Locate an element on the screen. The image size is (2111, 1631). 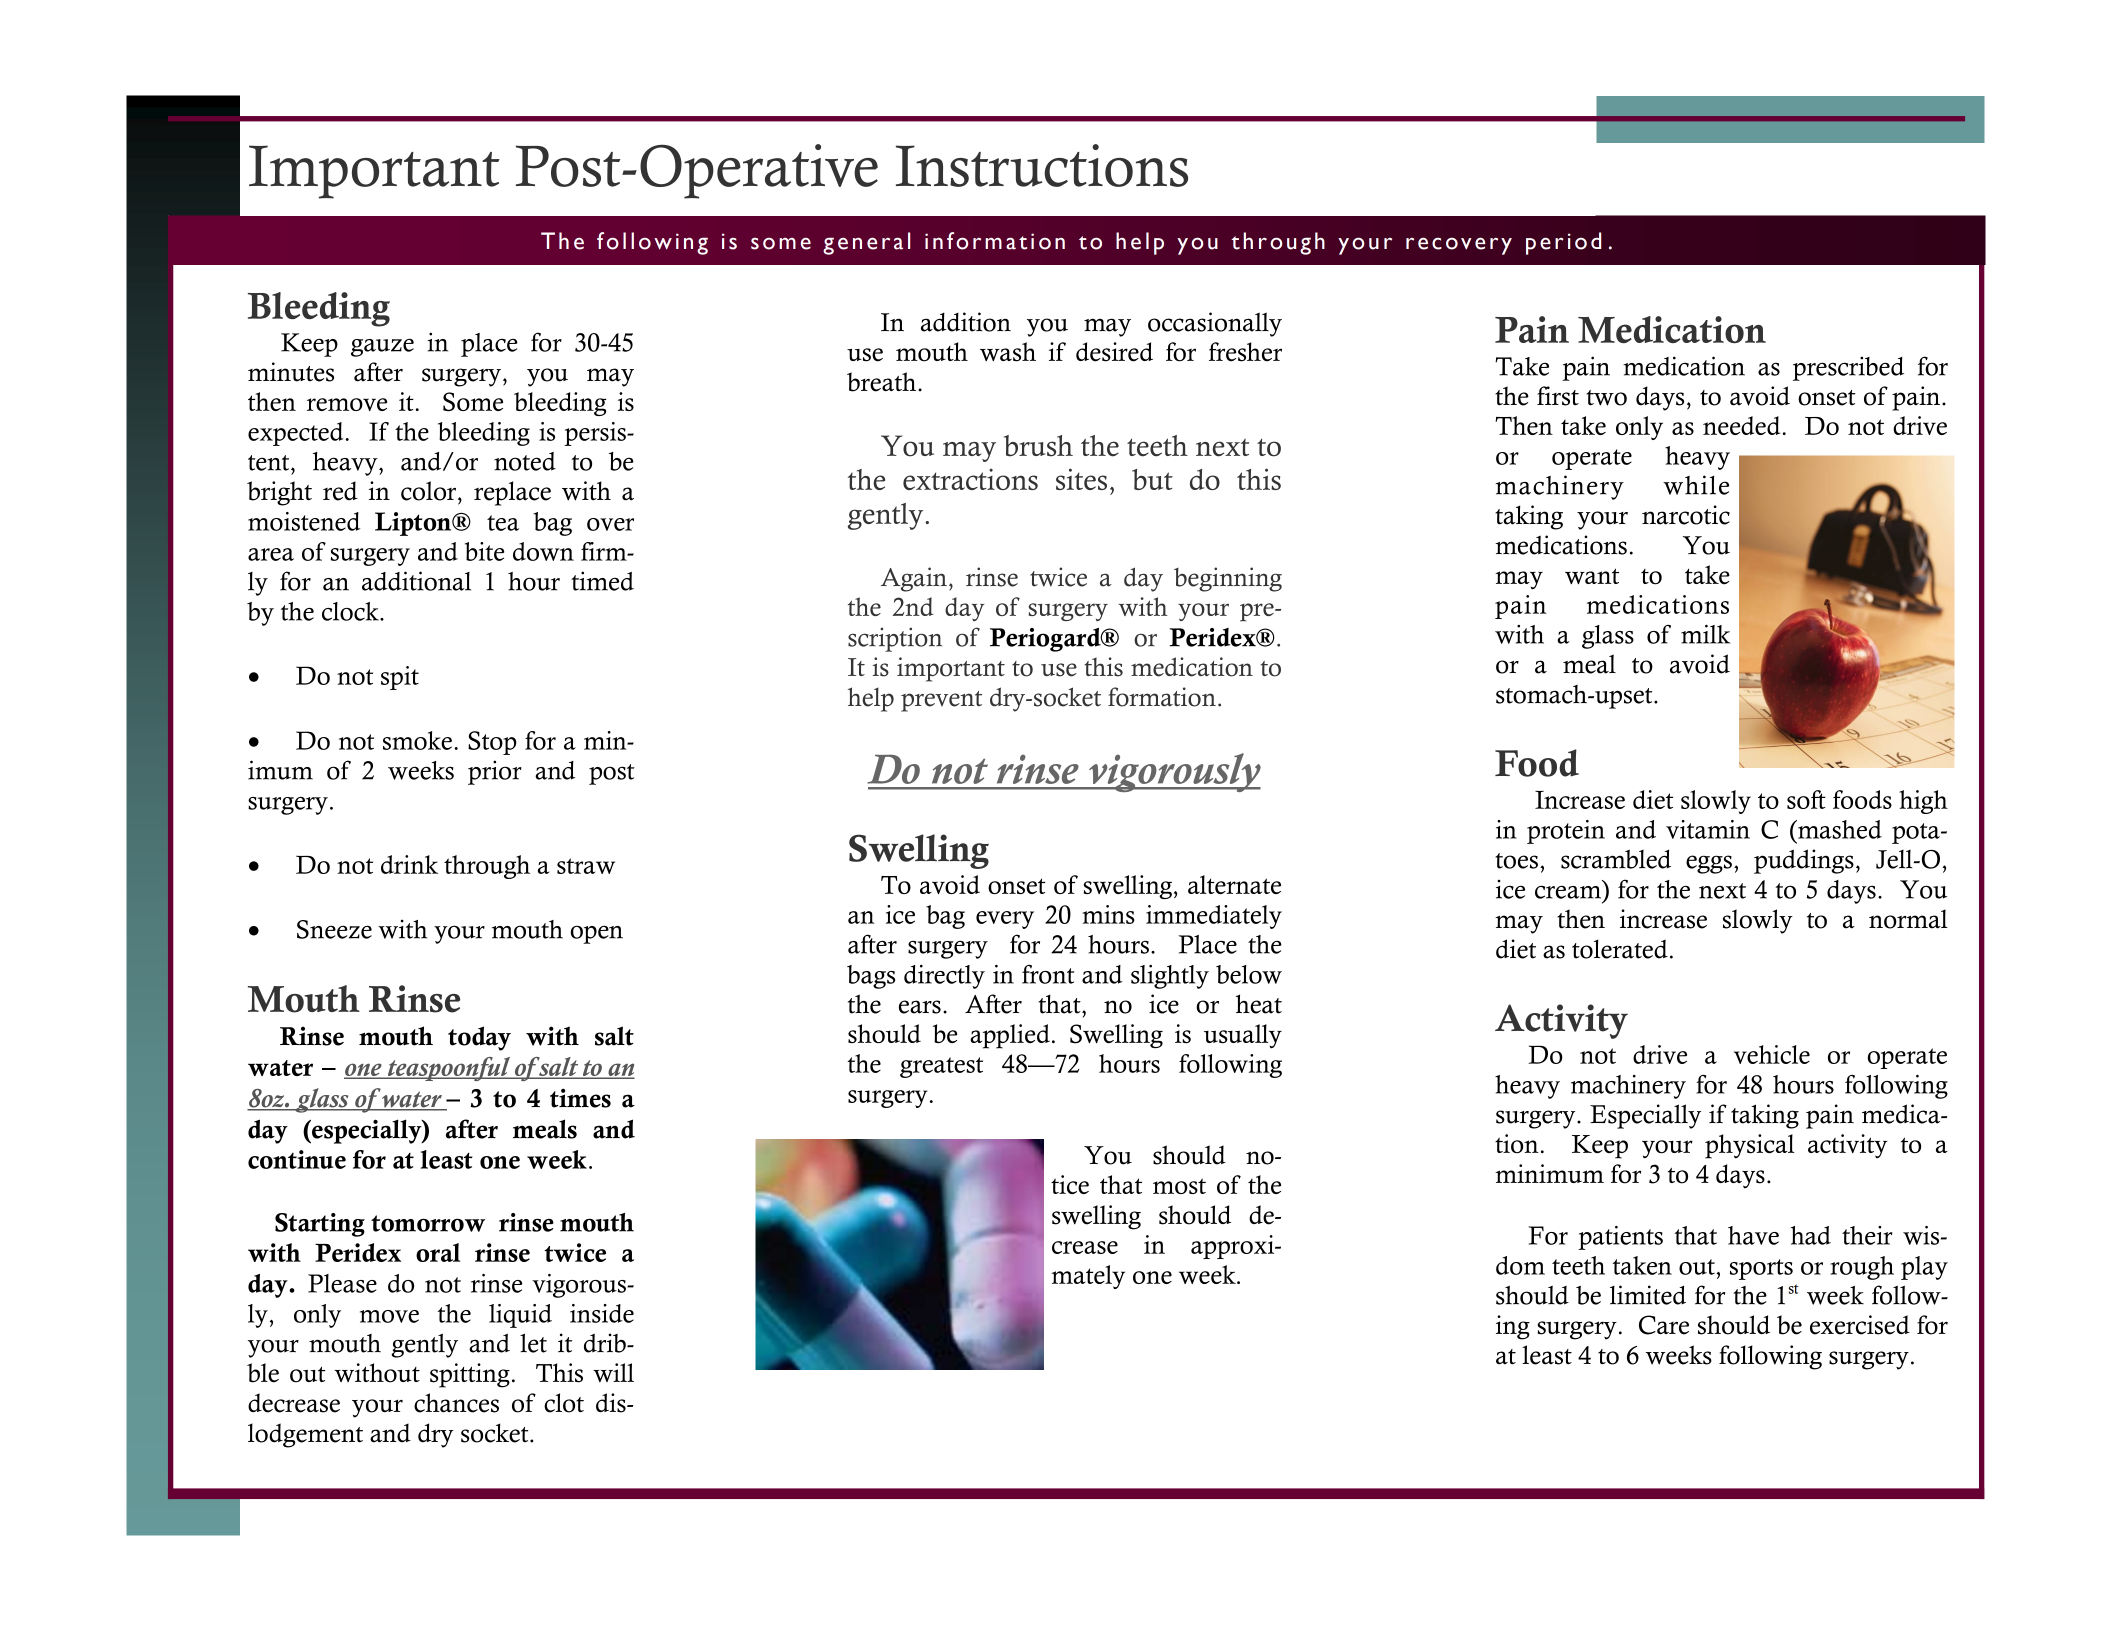
occasionally is located at coordinates (1215, 324).
